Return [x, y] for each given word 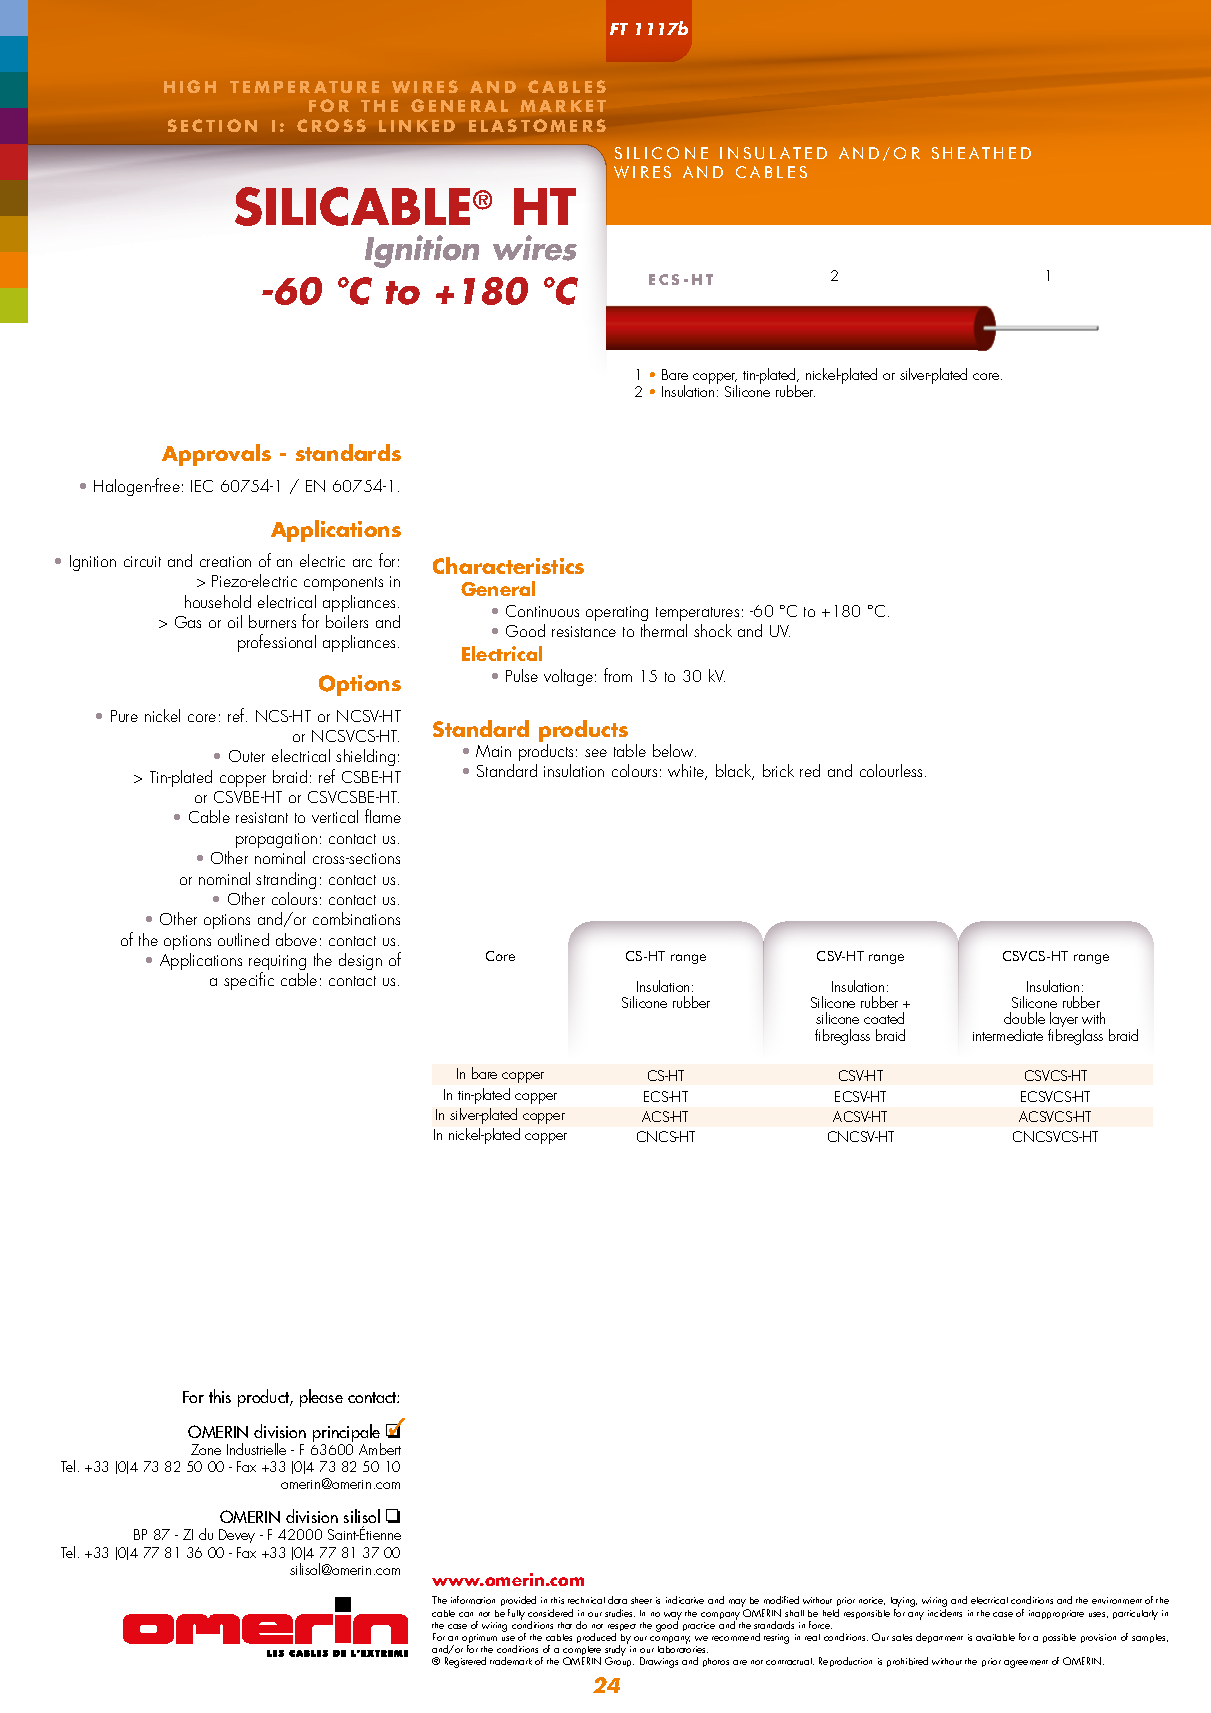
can [466, 1614]
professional [277, 643]
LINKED [417, 126]
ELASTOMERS [537, 125]
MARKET [563, 106]
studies [620, 1613]
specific [249, 981]
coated [884, 1018]
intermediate [1008, 1035]
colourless [893, 770]
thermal [664, 630]
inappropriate [1056, 1614]
